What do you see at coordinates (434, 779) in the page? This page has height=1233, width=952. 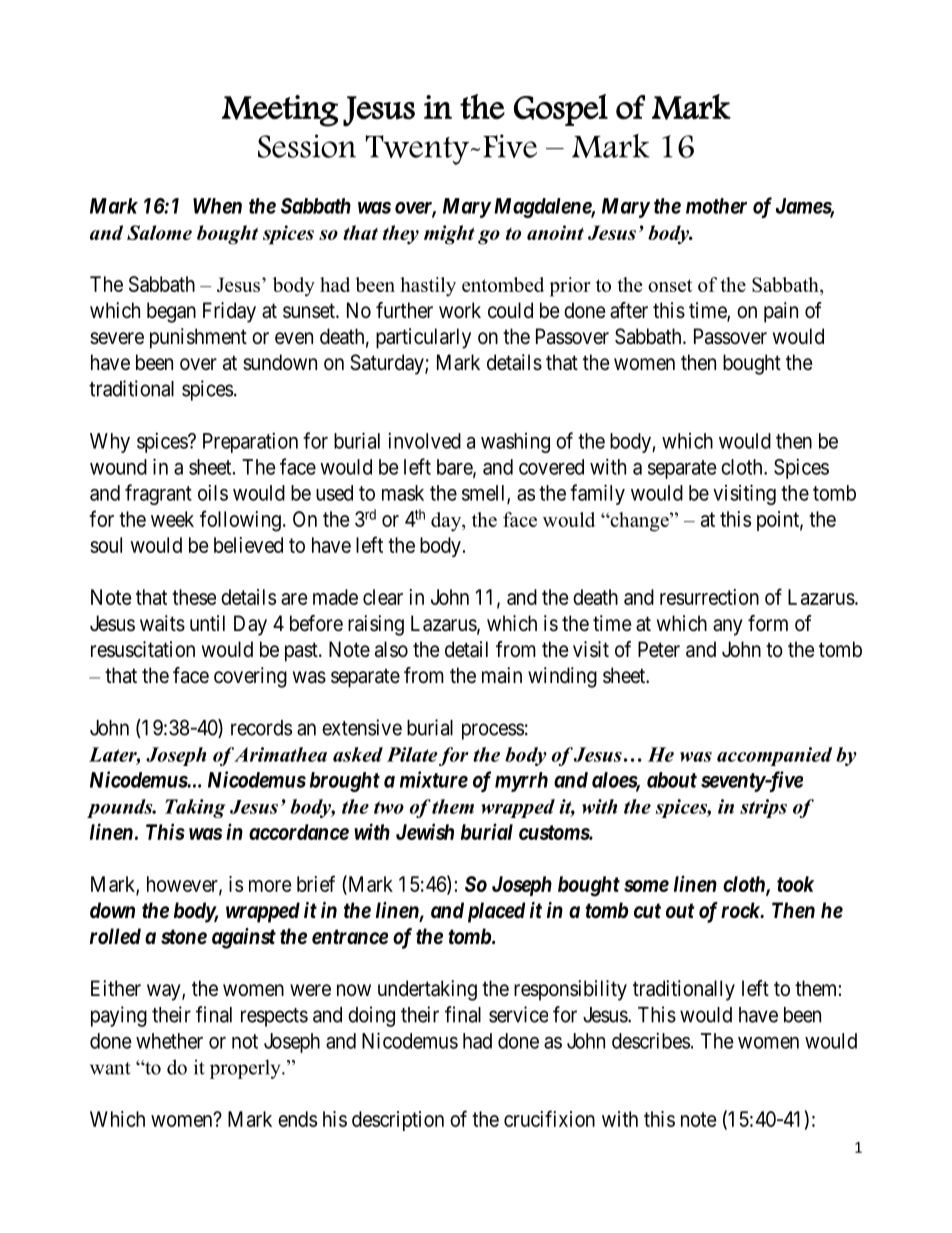 I see `mixture` at bounding box center [434, 779].
